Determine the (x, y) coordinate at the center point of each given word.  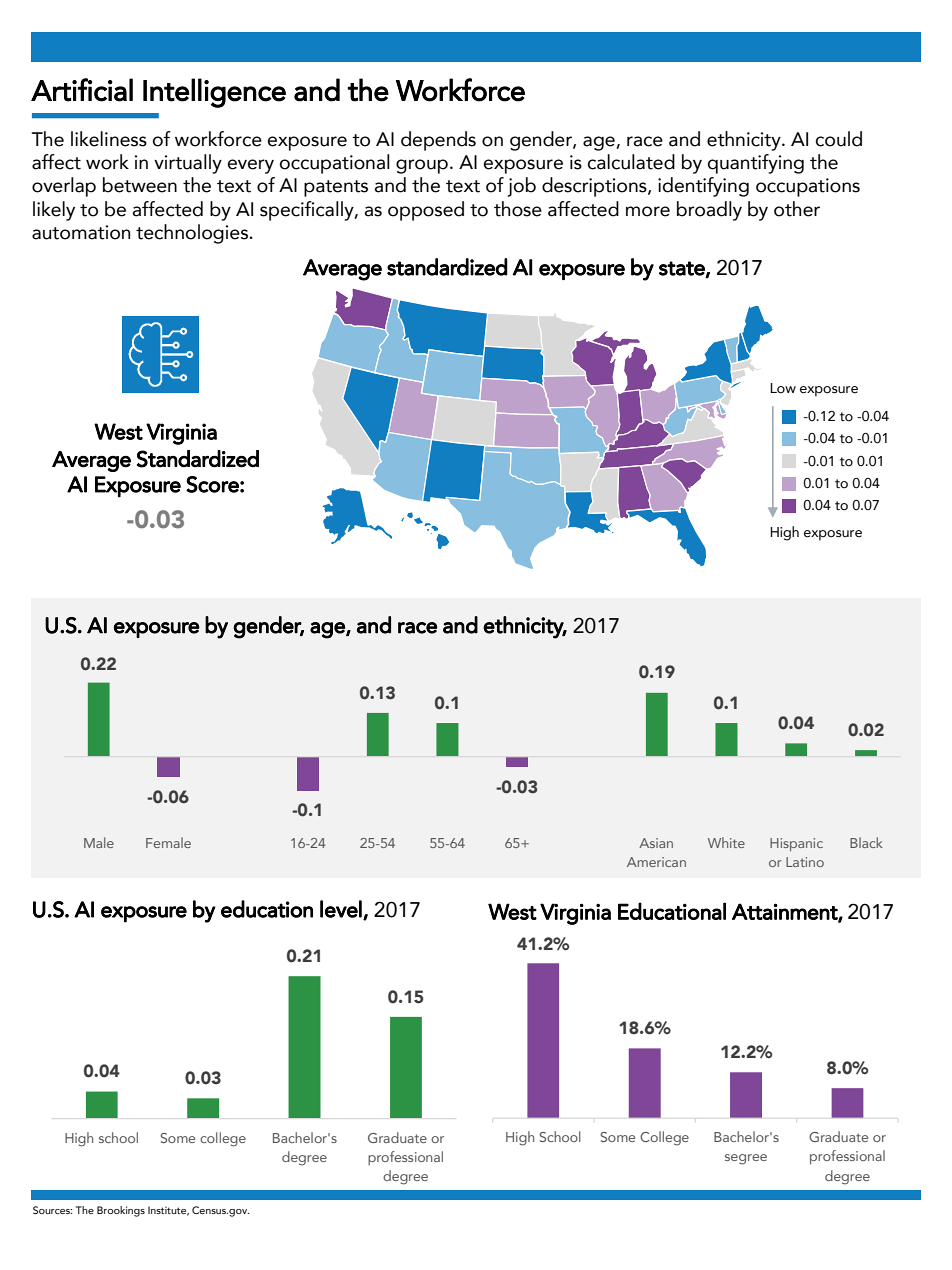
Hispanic (796, 844)
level (342, 910)
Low (783, 388)
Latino (805, 862)
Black (866, 842)
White (726, 842)
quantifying (755, 164)
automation (81, 232)
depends (438, 141)
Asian (656, 843)
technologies (192, 234)
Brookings (121, 1211)
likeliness (109, 139)
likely (54, 211)
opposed (426, 211)
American (656, 862)
